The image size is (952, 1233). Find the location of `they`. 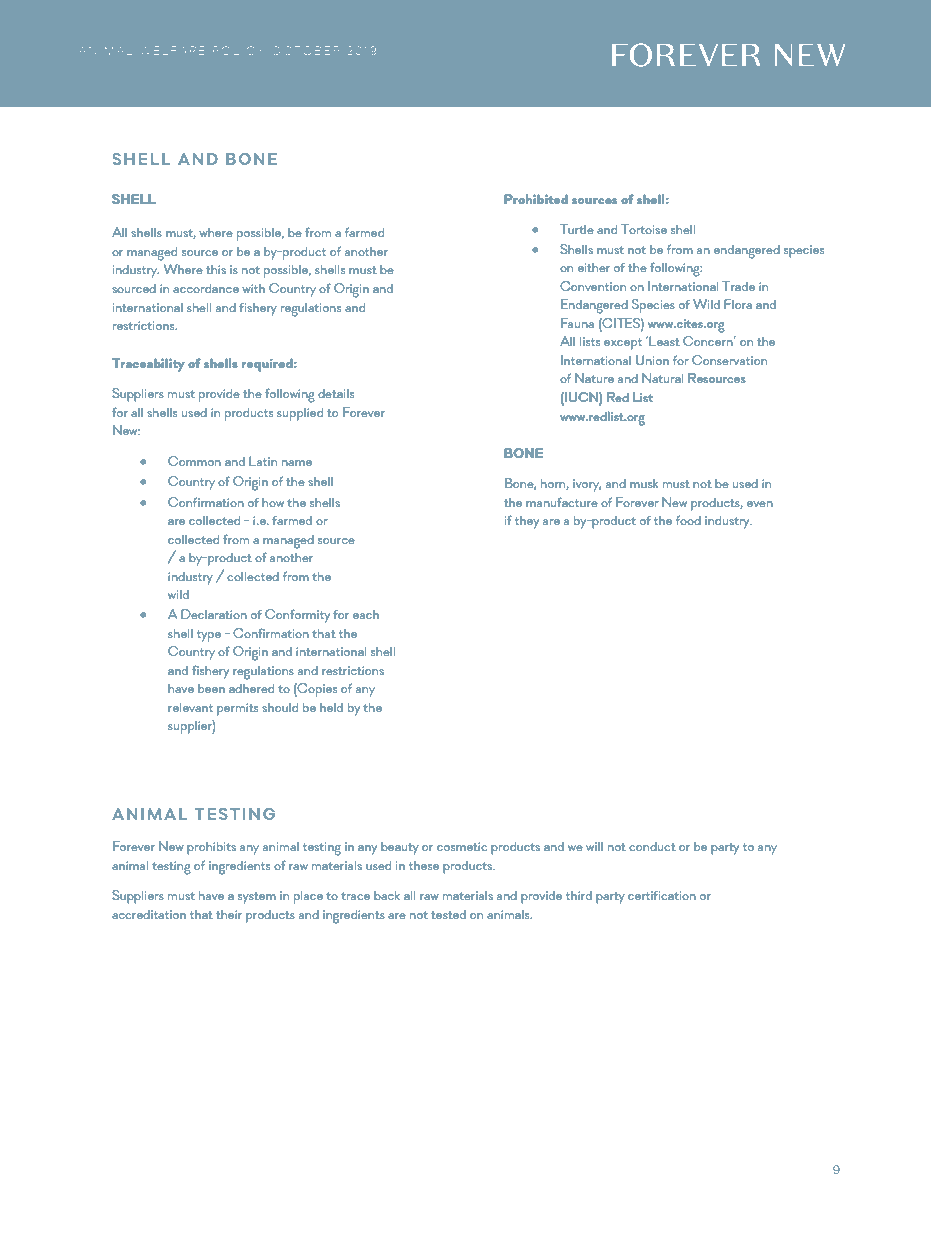

they is located at coordinates (527, 522).
